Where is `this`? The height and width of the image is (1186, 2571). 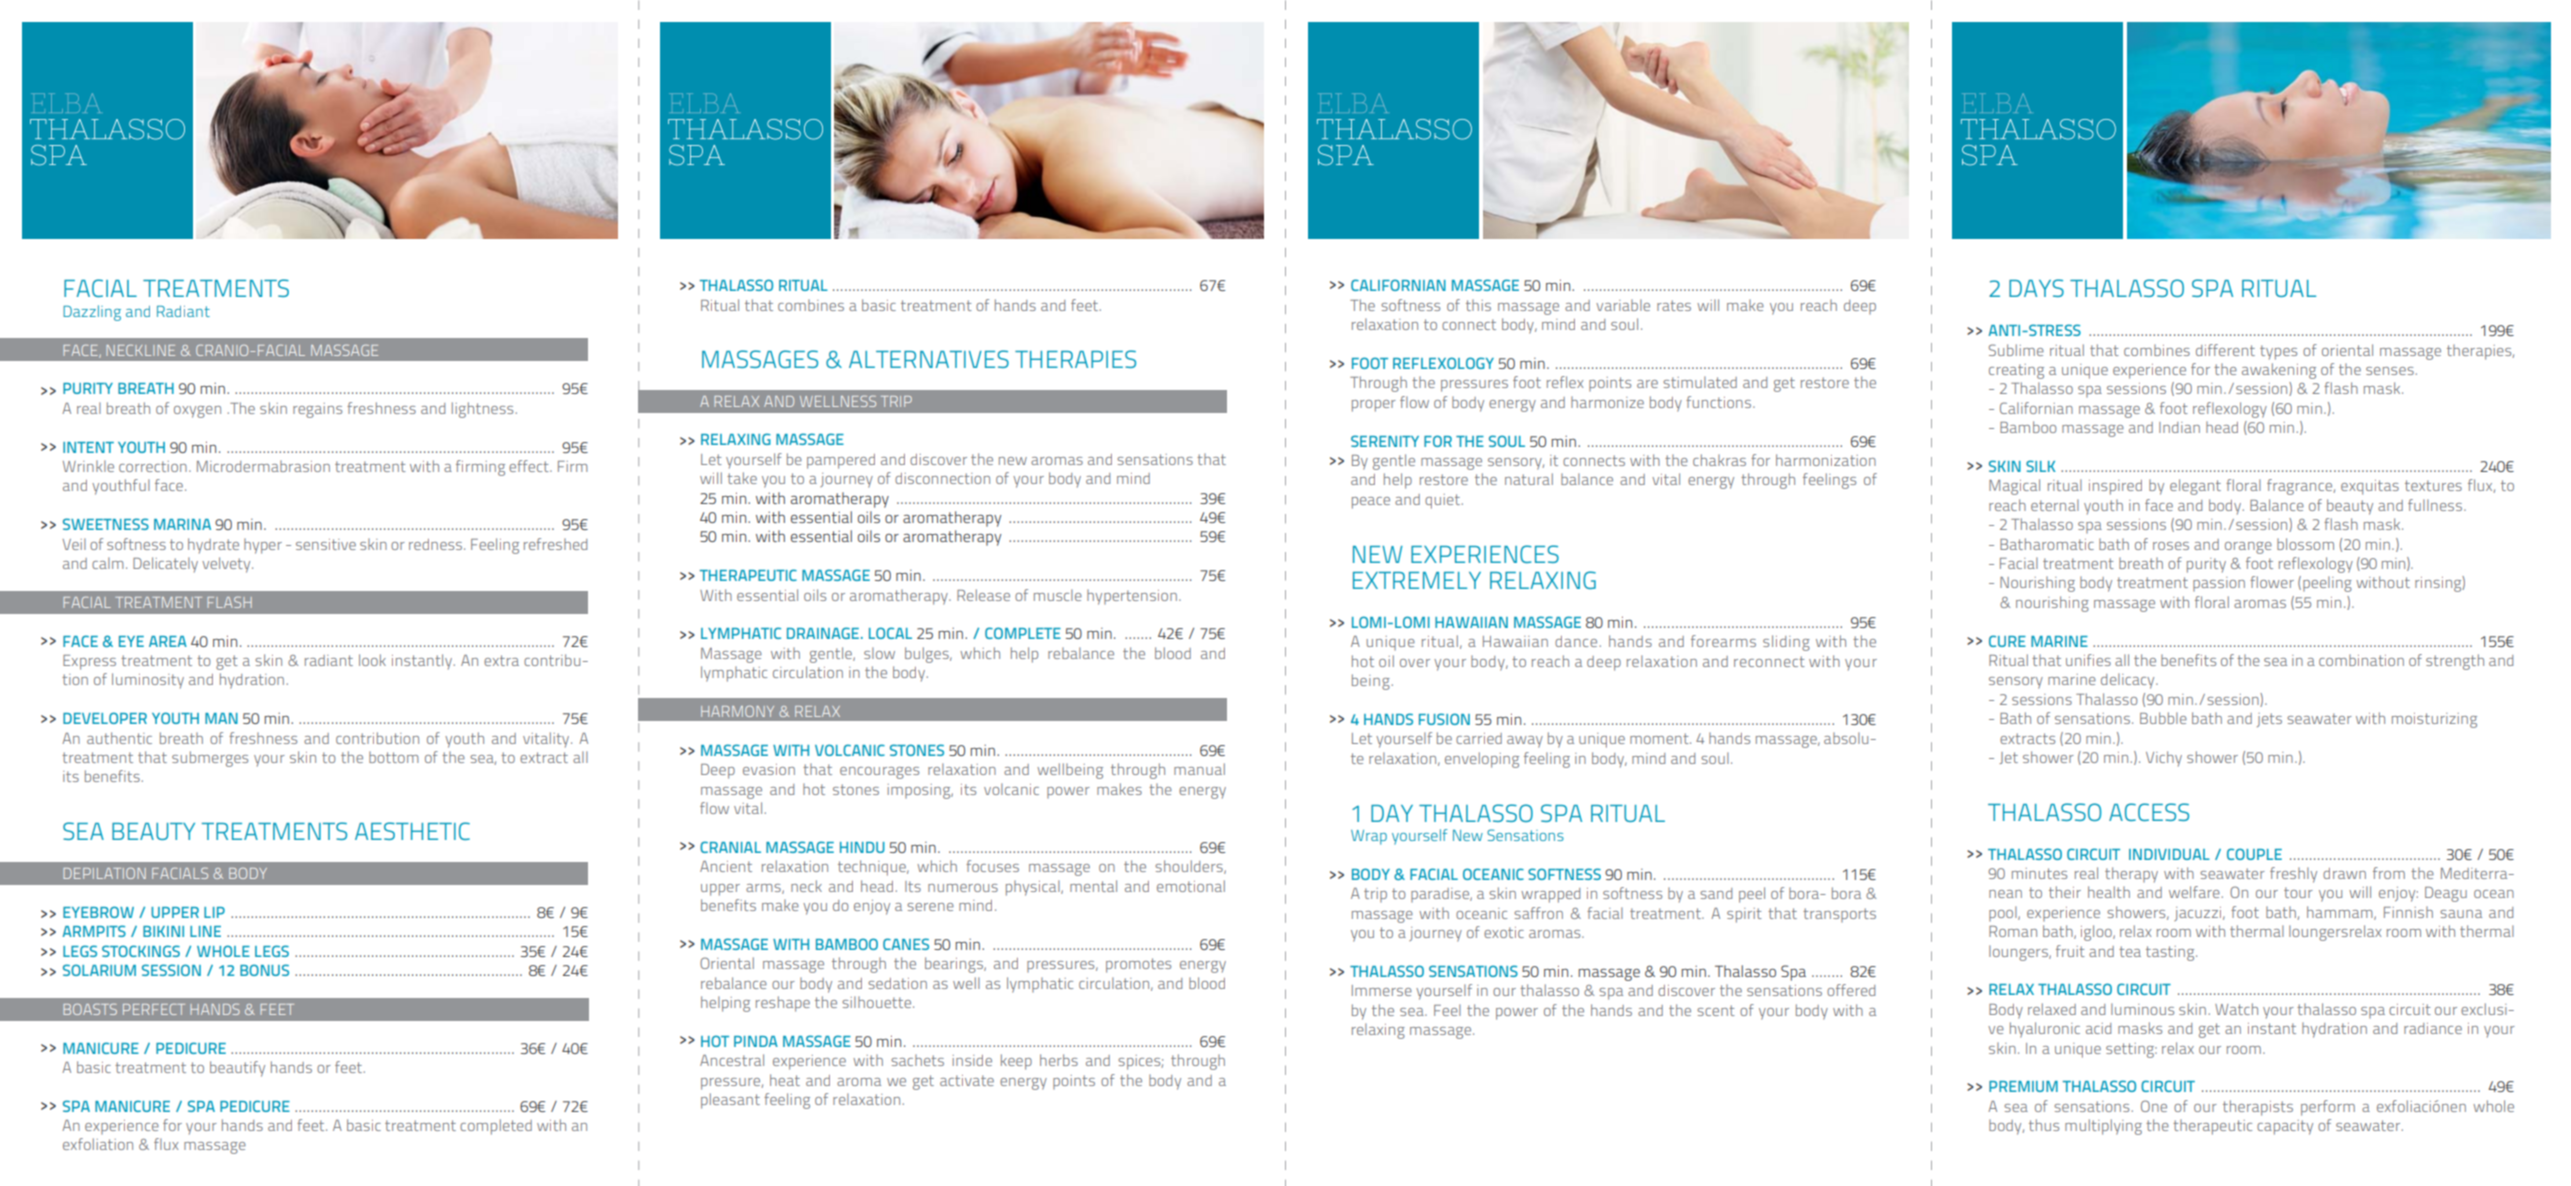 this is located at coordinates (1478, 305).
